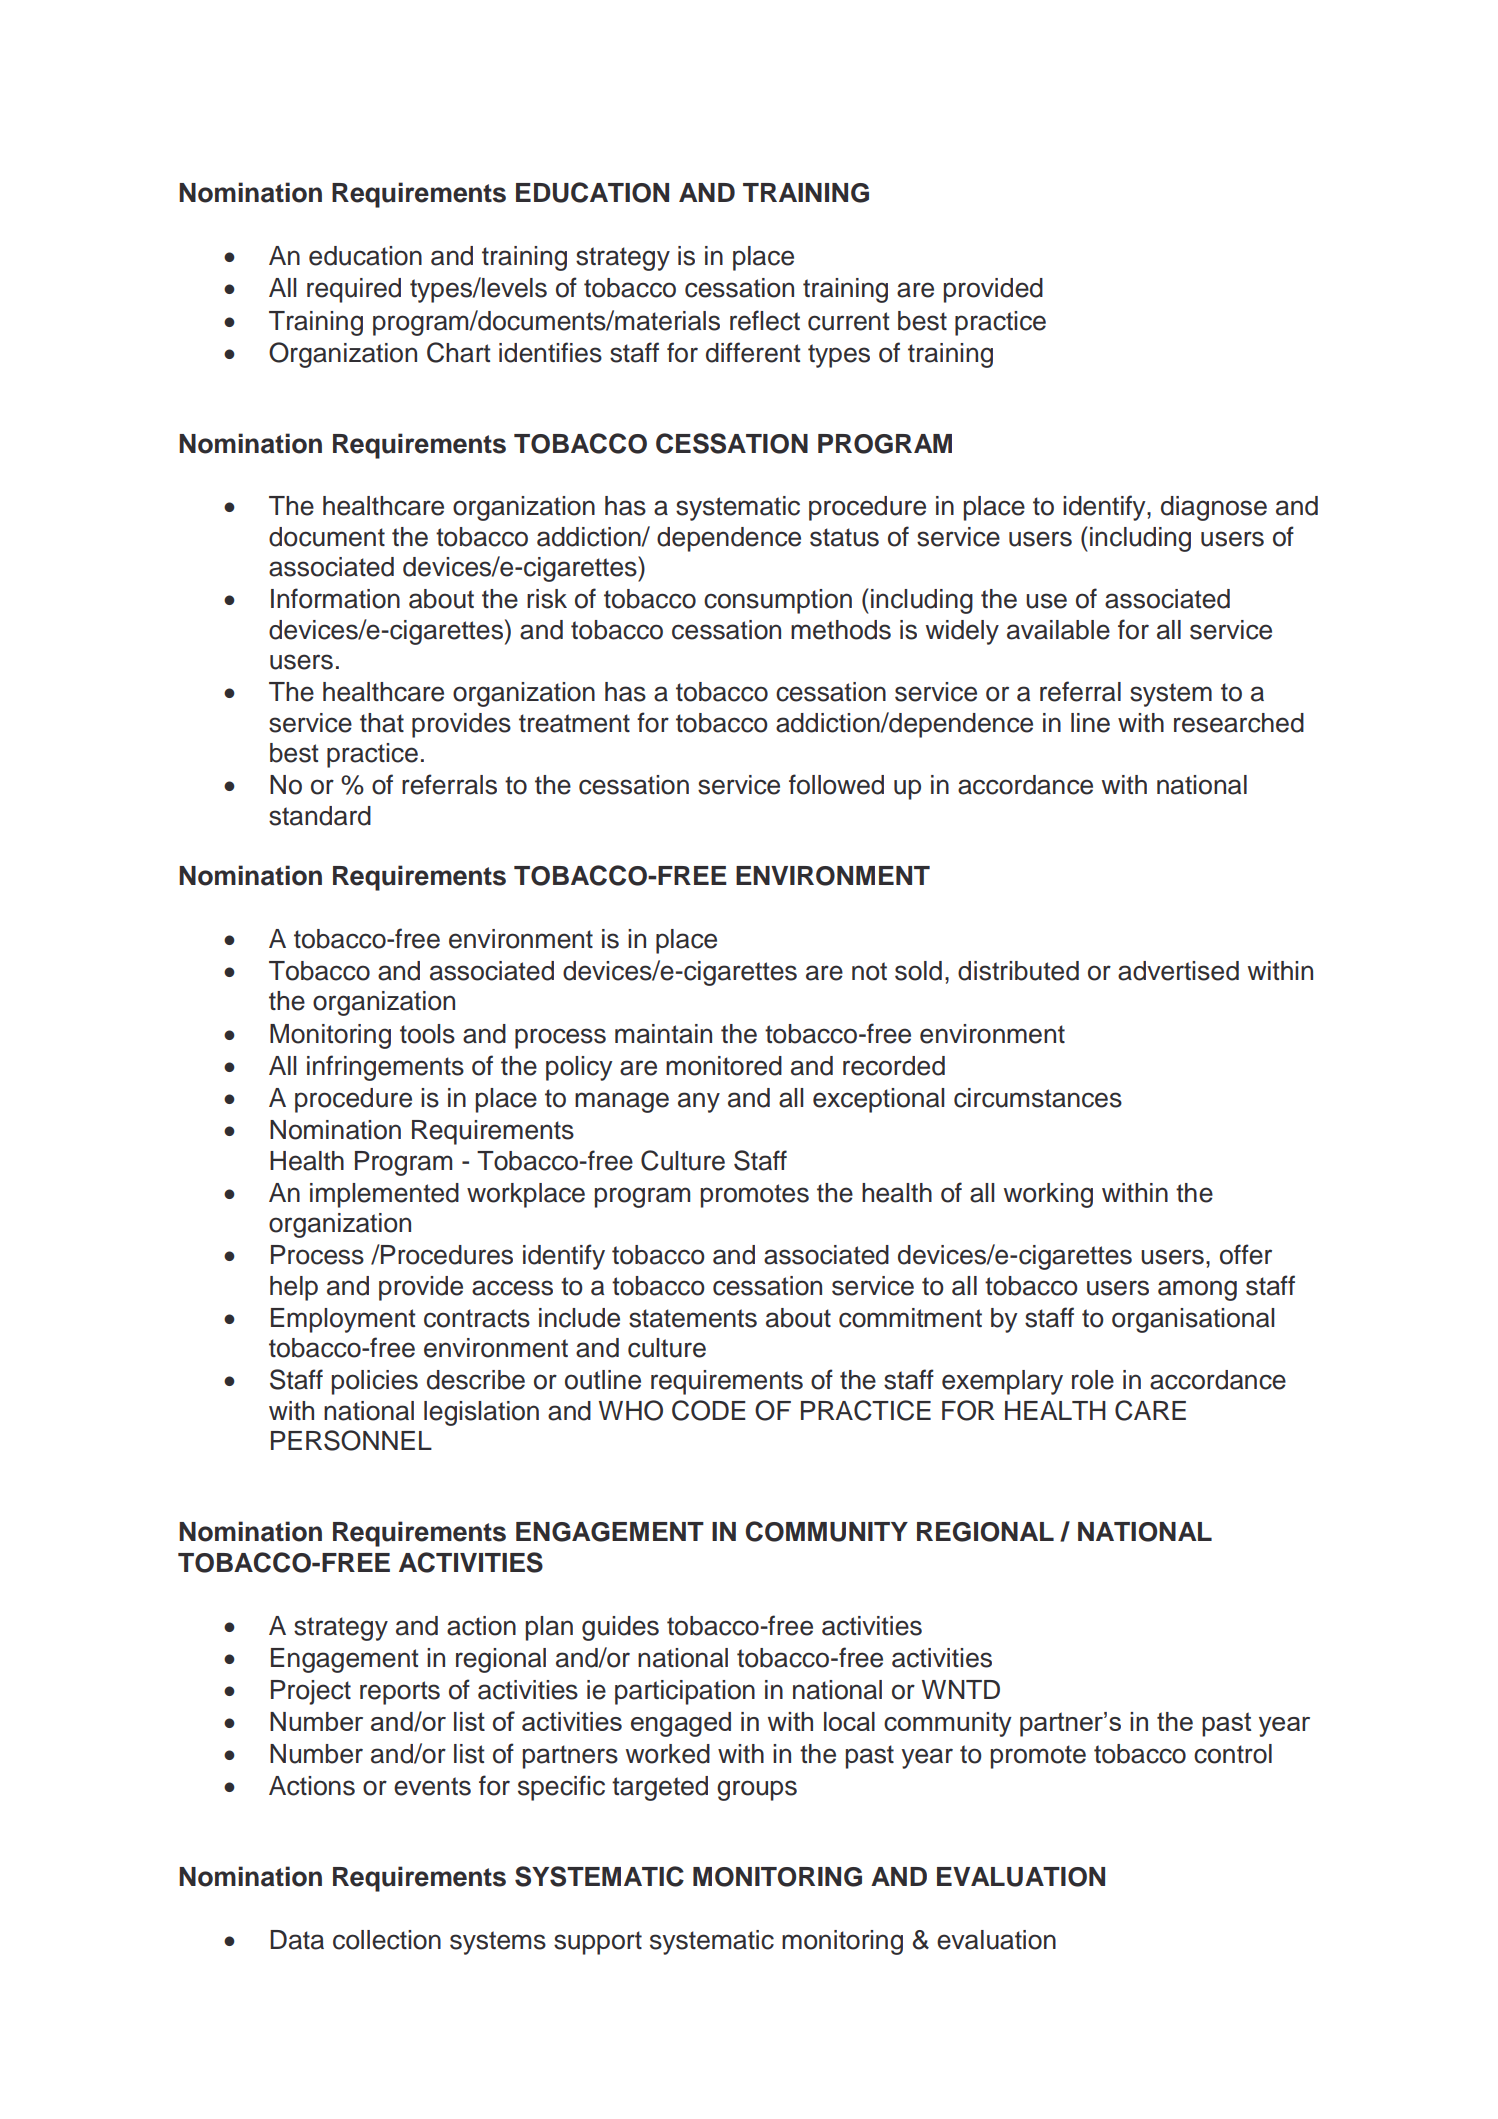  I want to click on Chart, so click(459, 352).
